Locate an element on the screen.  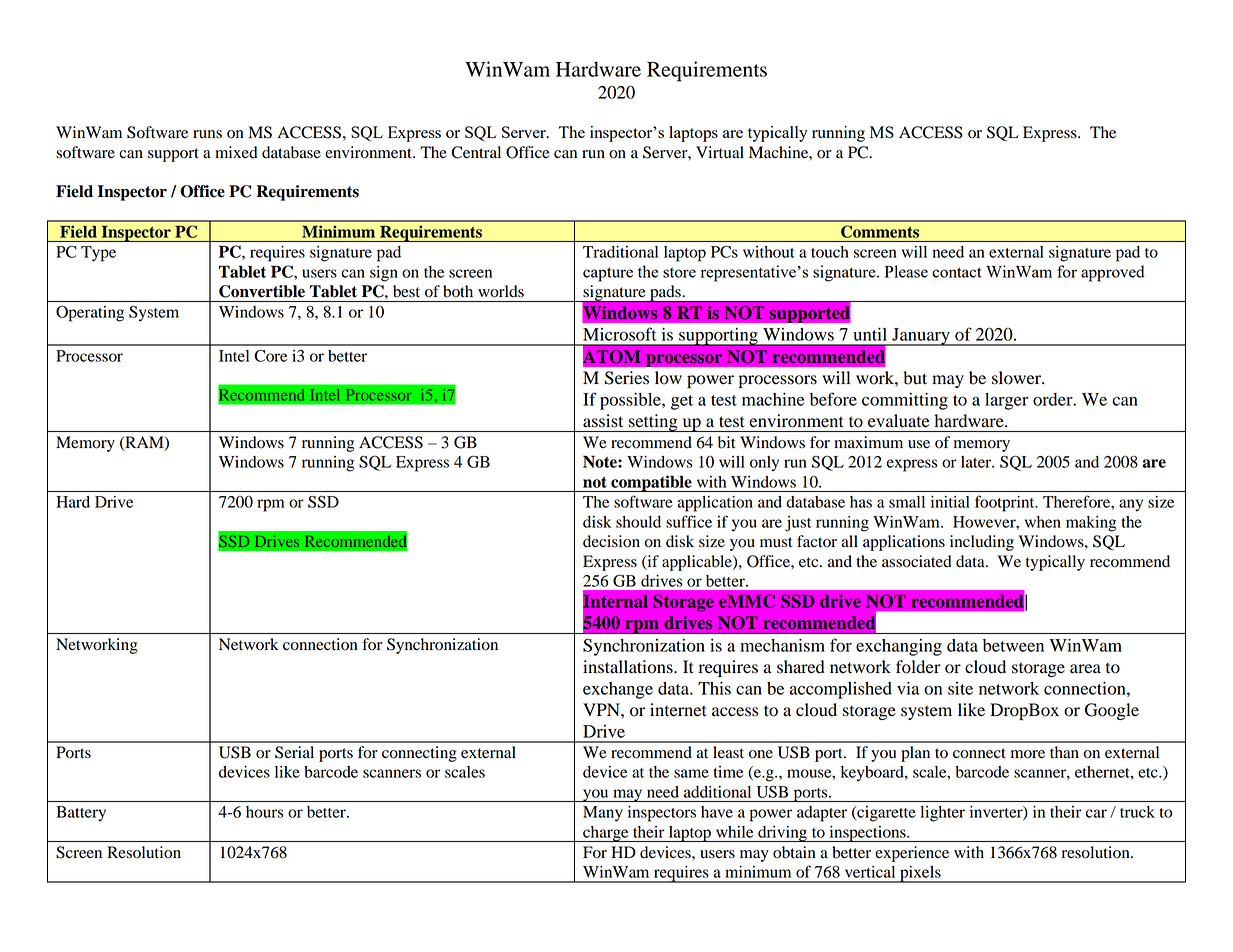
Virtual is located at coordinates (720, 152).
